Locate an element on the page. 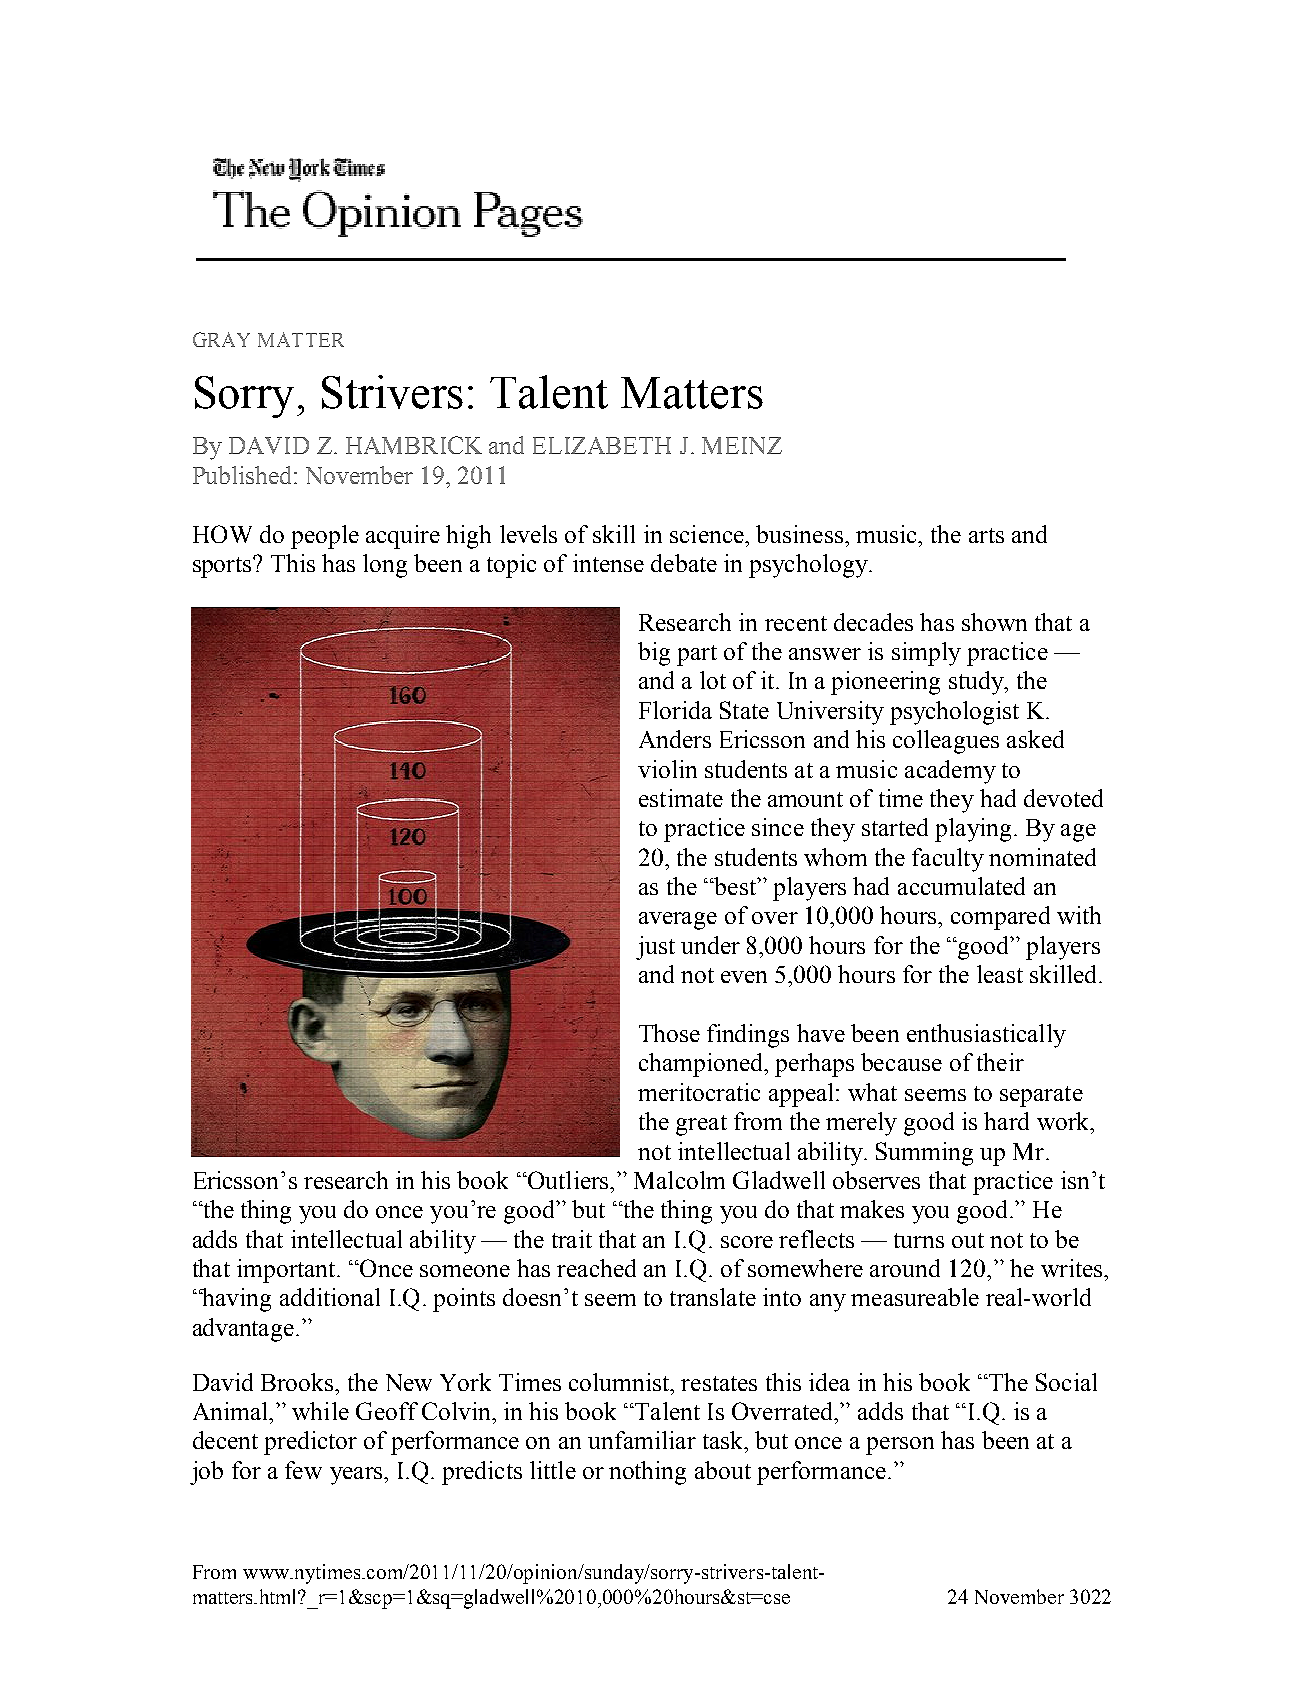  their is located at coordinates (1000, 1062).
